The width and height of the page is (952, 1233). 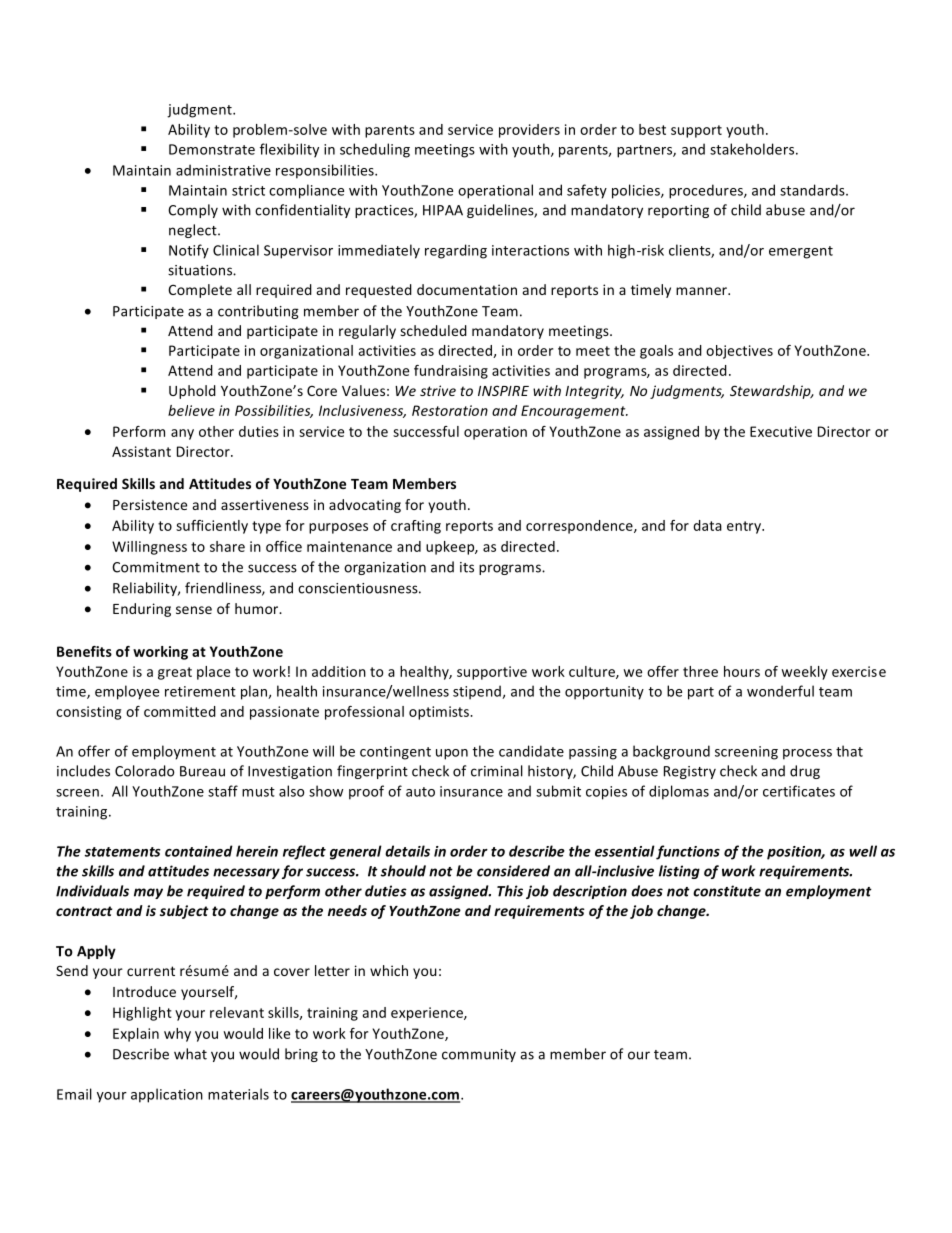 What do you see at coordinates (805, 772) in the page?
I see `drug` at bounding box center [805, 772].
